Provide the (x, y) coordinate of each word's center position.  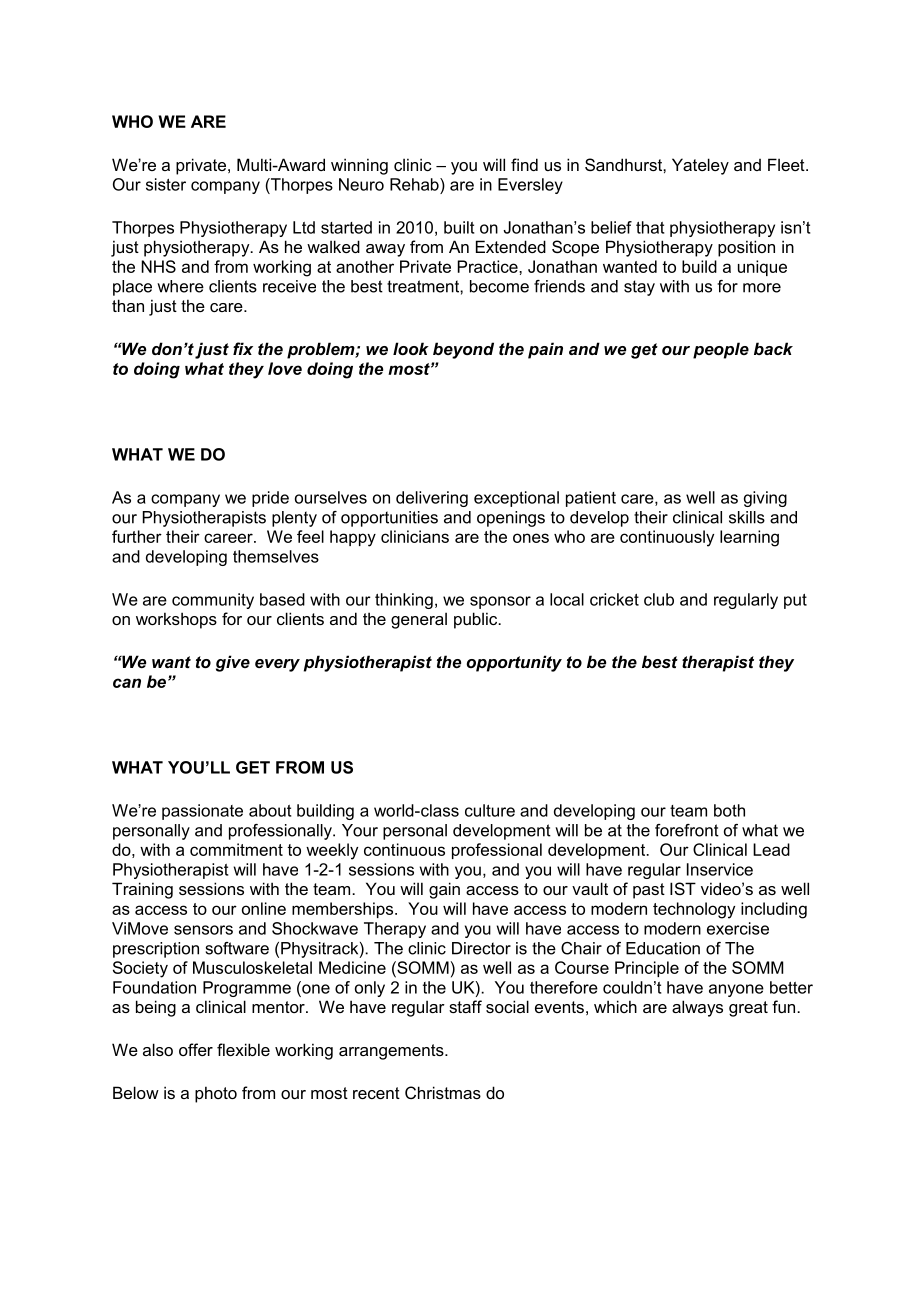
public (477, 620)
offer (196, 1049)
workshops (176, 620)
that (650, 227)
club (659, 599)
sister (166, 184)
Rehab (415, 184)
